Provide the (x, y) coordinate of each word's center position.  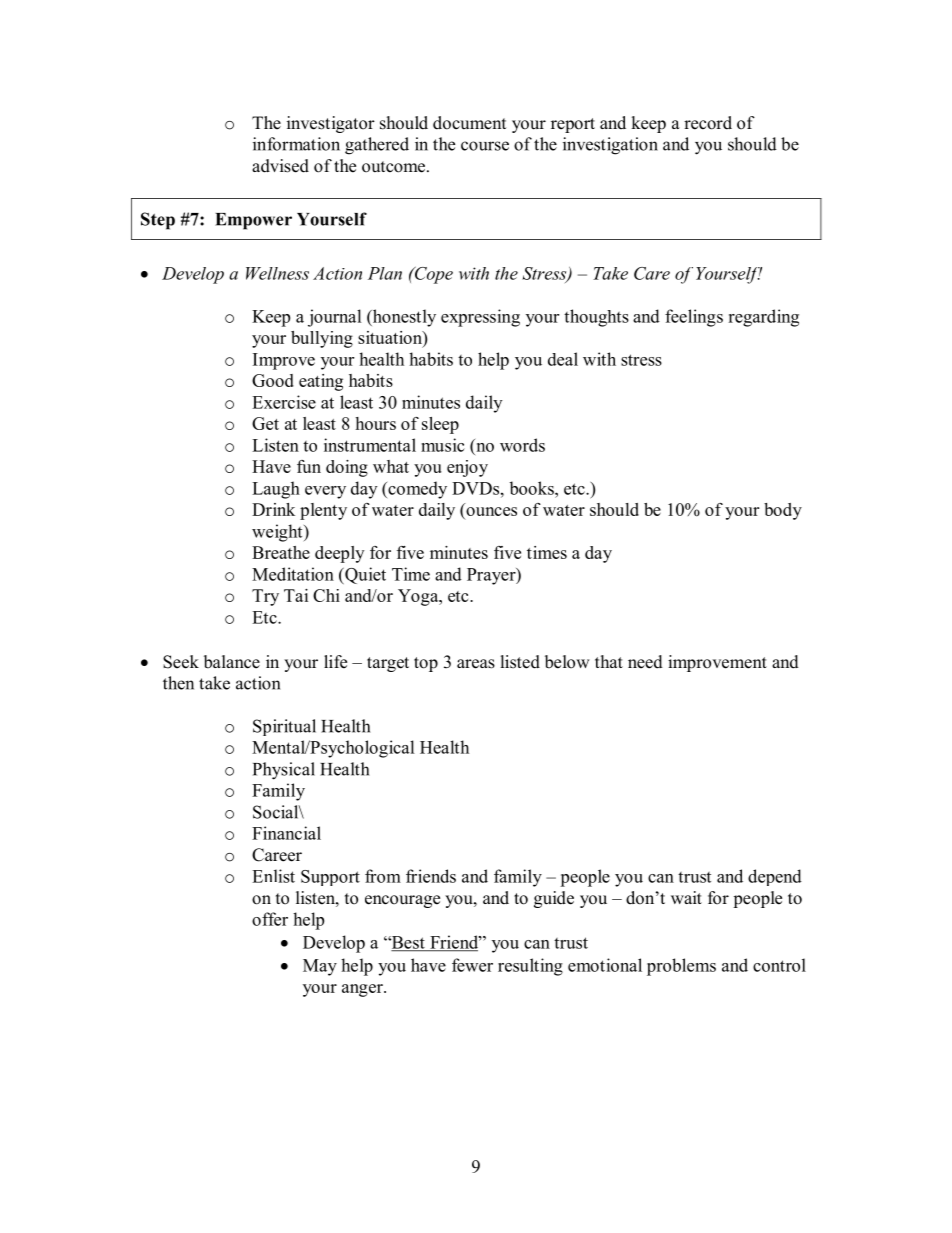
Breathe (281, 552)
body (783, 511)
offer (270, 919)
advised (280, 166)
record (708, 123)
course (485, 146)
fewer (472, 965)
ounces (491, 511)
